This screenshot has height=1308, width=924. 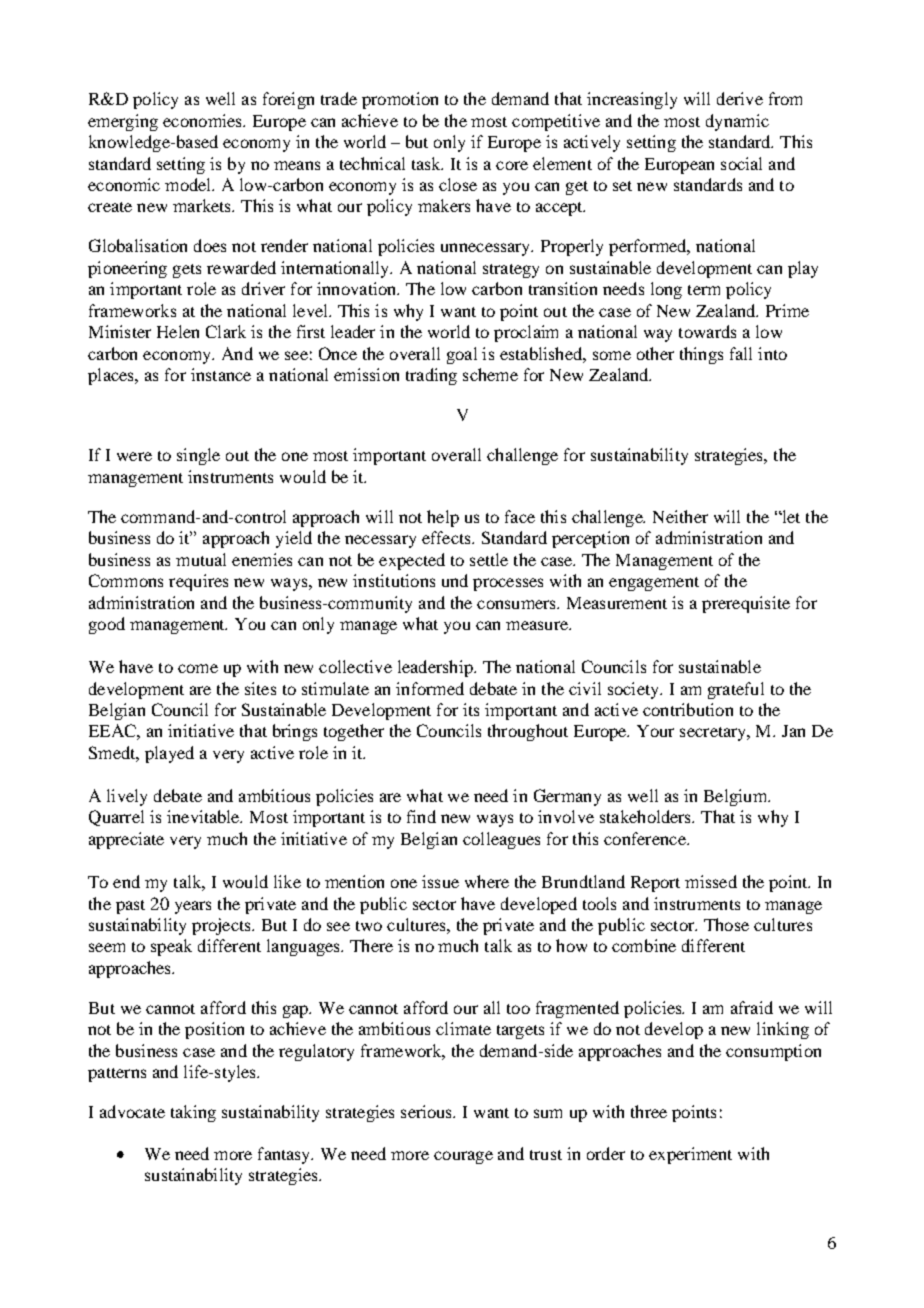 I want to click on Neither, so click(x=680, y=516).
